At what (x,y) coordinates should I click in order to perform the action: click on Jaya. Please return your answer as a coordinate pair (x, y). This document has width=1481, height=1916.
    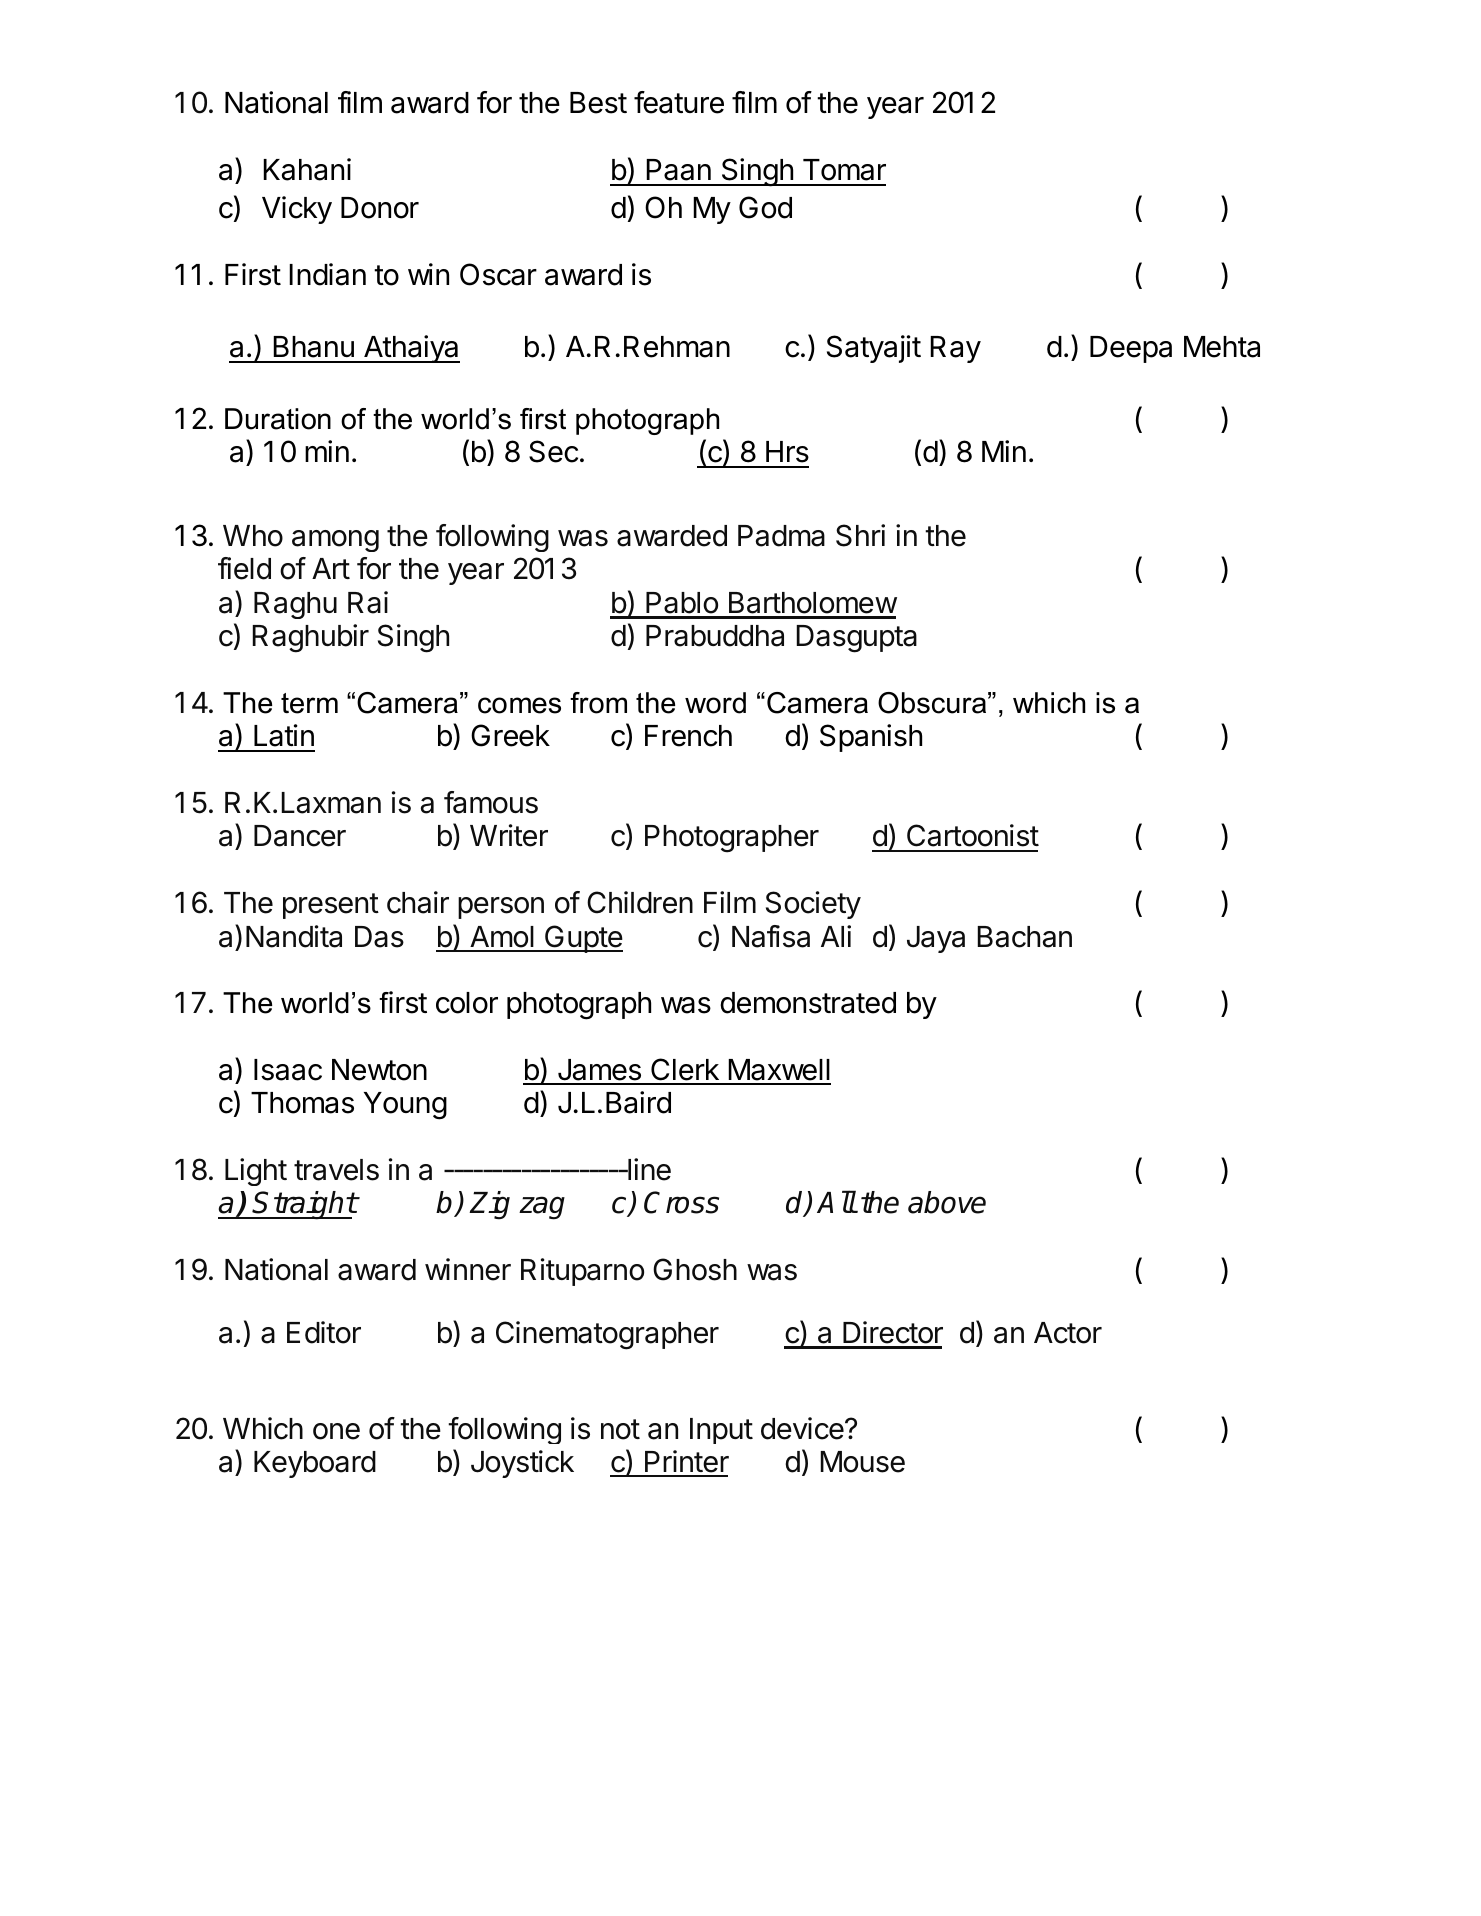
    Looking at the image, I should click on (936, 939).
